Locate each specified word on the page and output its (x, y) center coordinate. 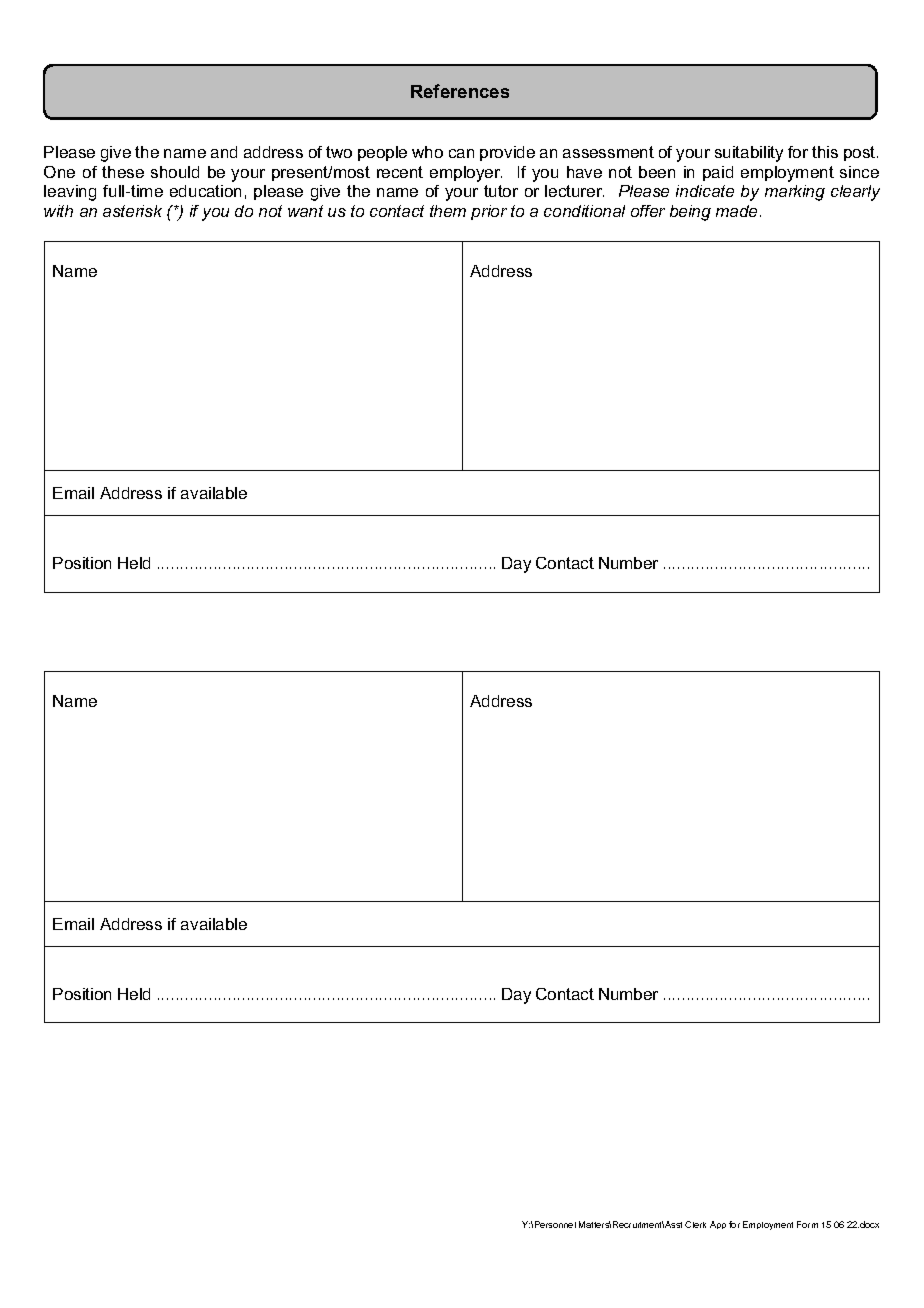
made (736, 211)
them (448, 211)
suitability (749, 154)
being (690, 213)
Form (807, 1224)
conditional (584, 211)
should (175, 172)
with (58, 211)
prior (489, 212)
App (718, 1225)
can (461, 153)
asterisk (132, 211)
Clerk (695, 1224)
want (305, 211)
